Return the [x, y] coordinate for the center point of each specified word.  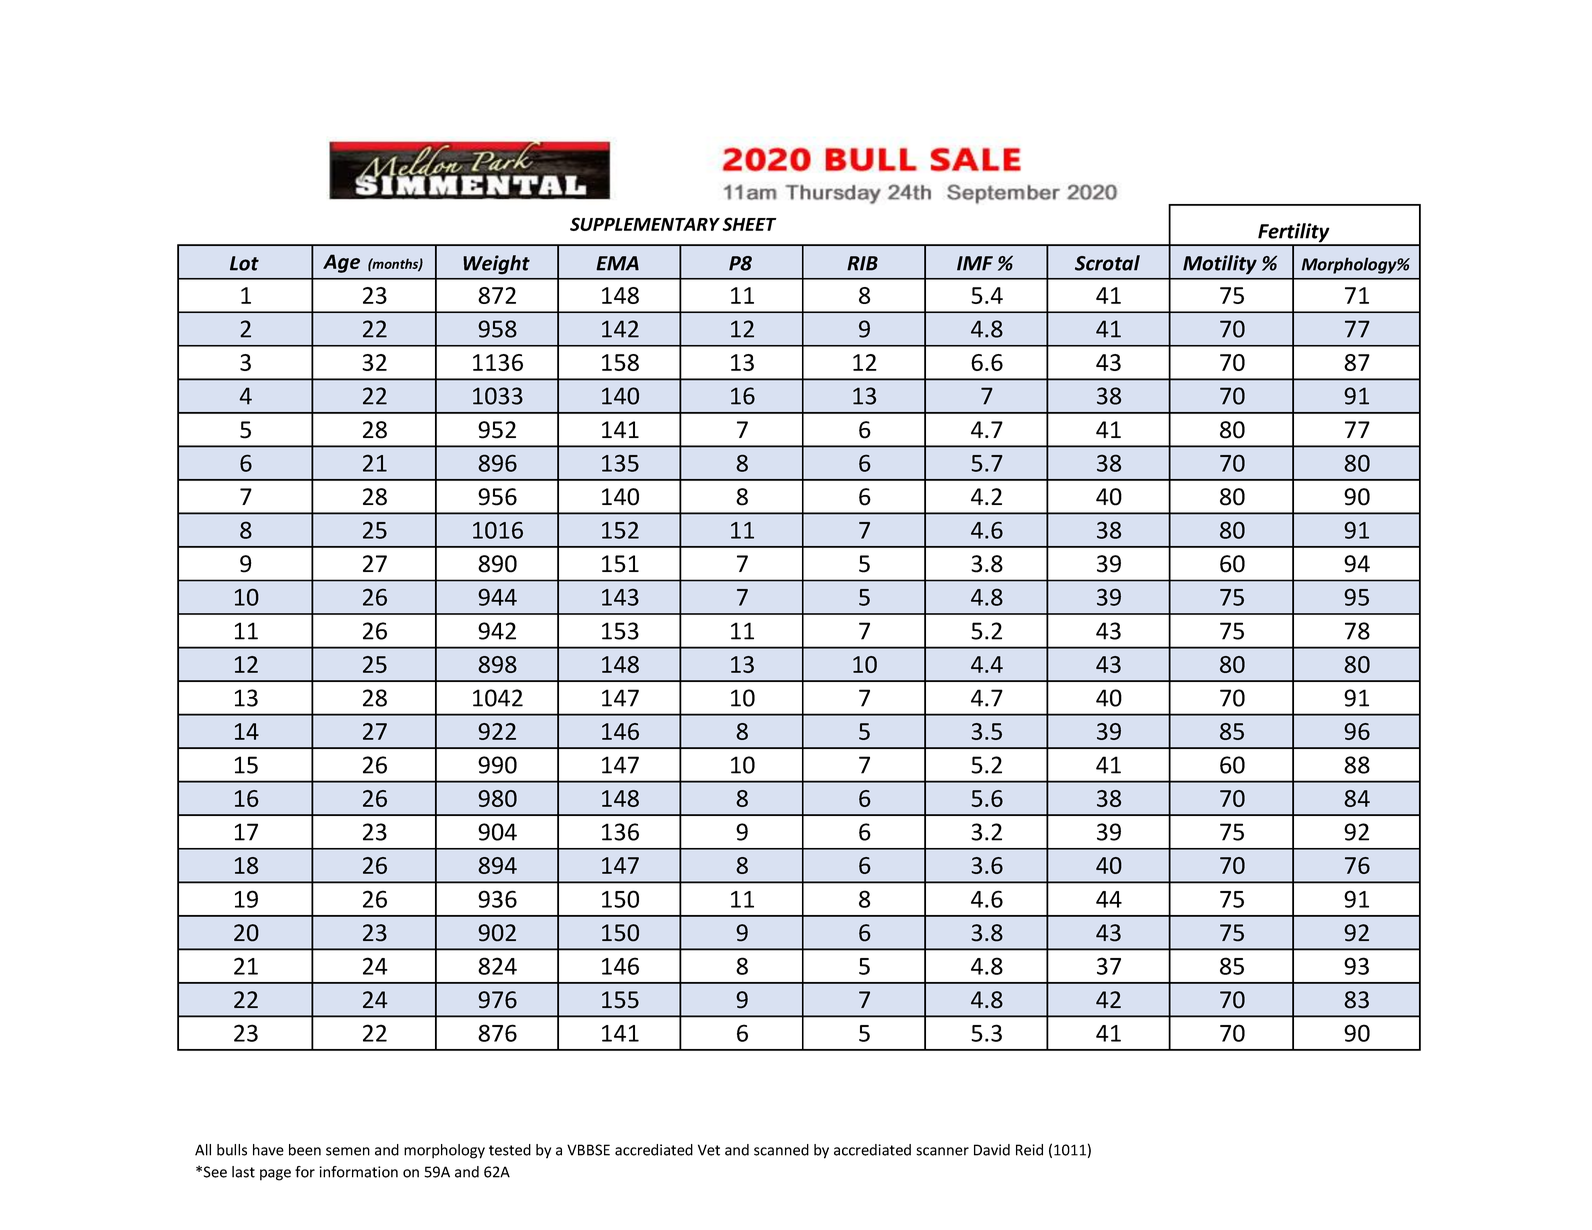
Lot [244, 263]
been [305, 1150]
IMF [975, 263]
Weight [496, 265]
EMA [617, 263]
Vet [709, 1150]
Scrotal [1107, 263]
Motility [1220, 265]
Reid [1029, 1150]
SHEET [749, 224]
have [268, 1150]
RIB [862, 263]
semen [348, 1151]
